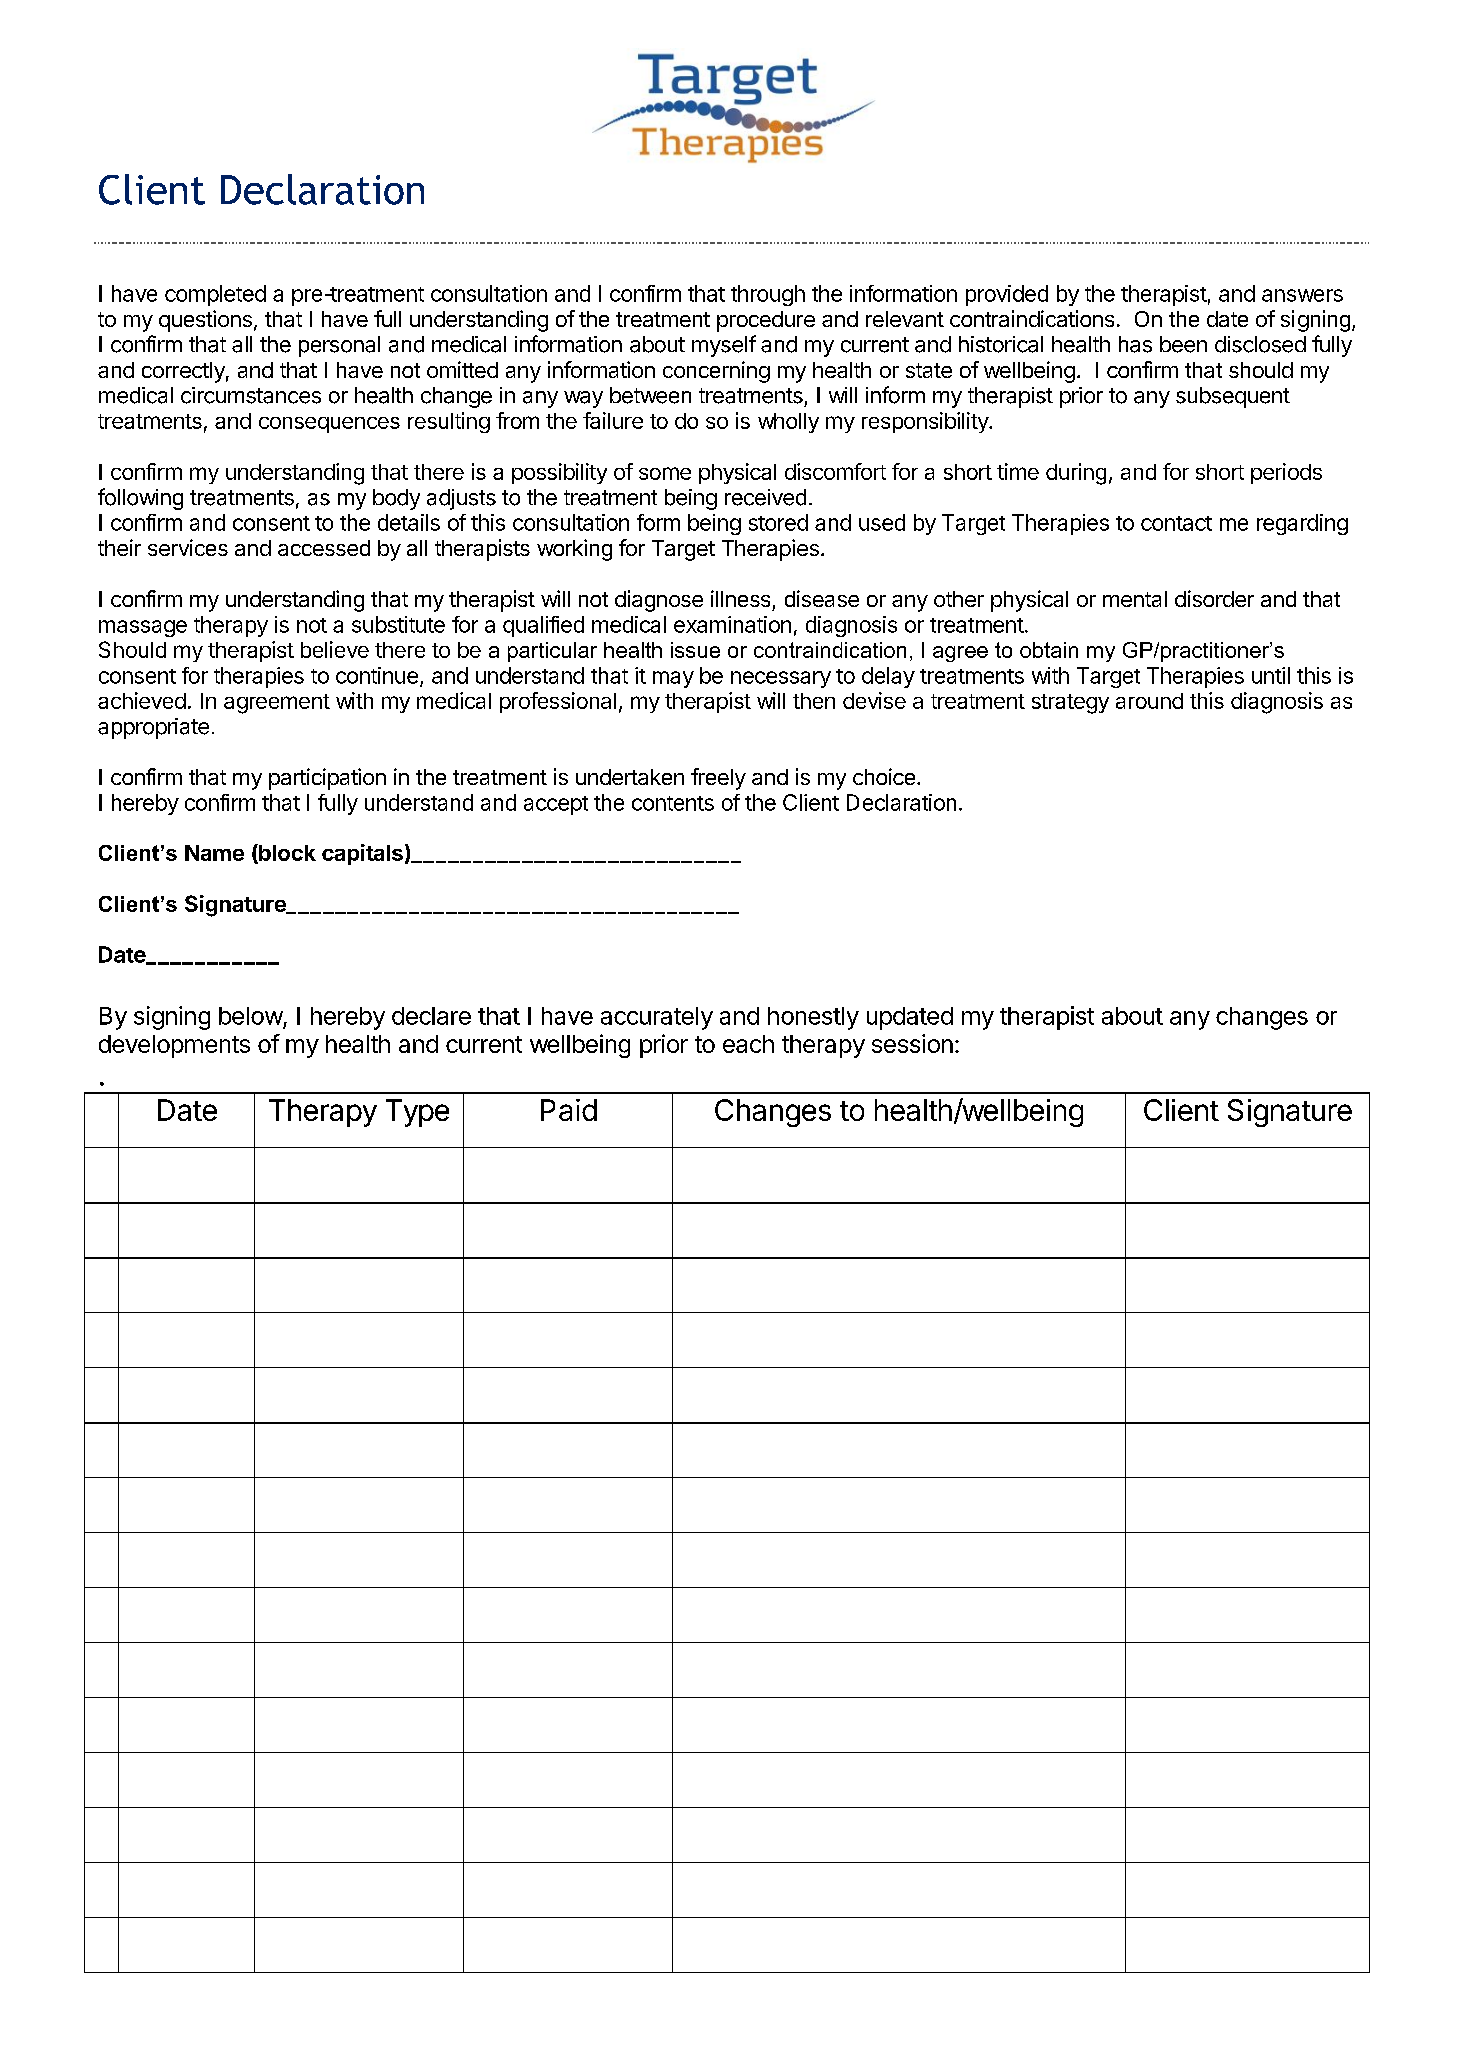 This screenshot has height=2070, width=1463. Describe the element at coordinates (748, 1044) in the screenshot. I see `each` at that location.
